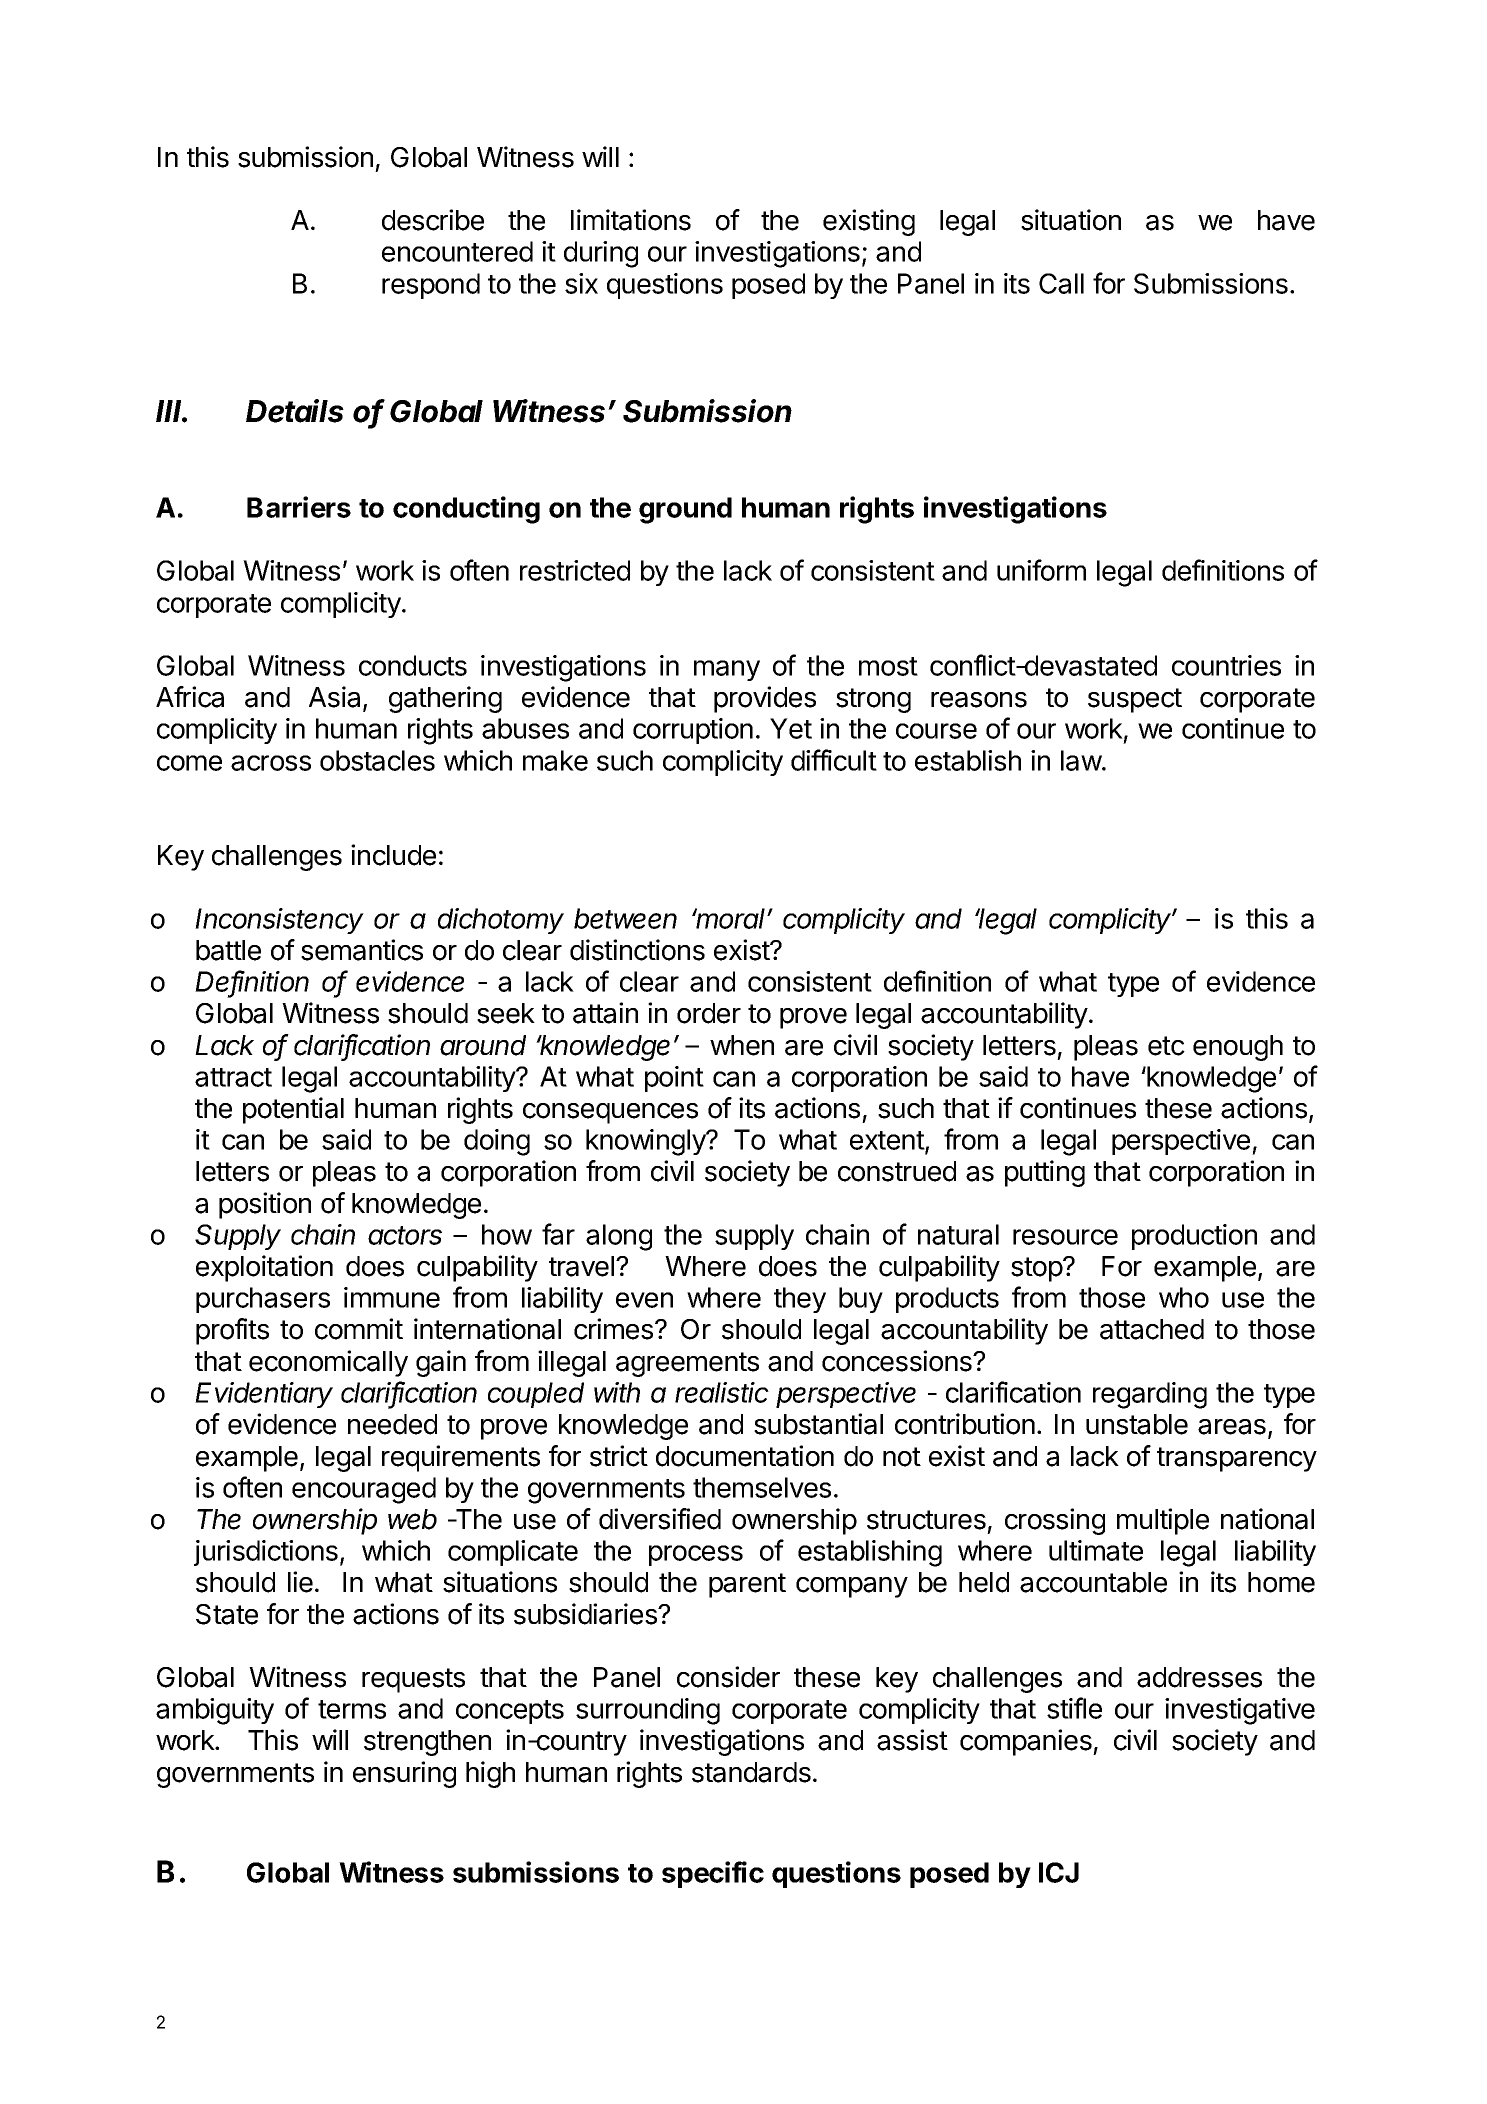 Image resolution: width=1487 pixels, height=2104 pixels. What do you see at coordinates (1166, 1046) in the screenshot?
I see `etc` at bounding box center [1166, 1046].
